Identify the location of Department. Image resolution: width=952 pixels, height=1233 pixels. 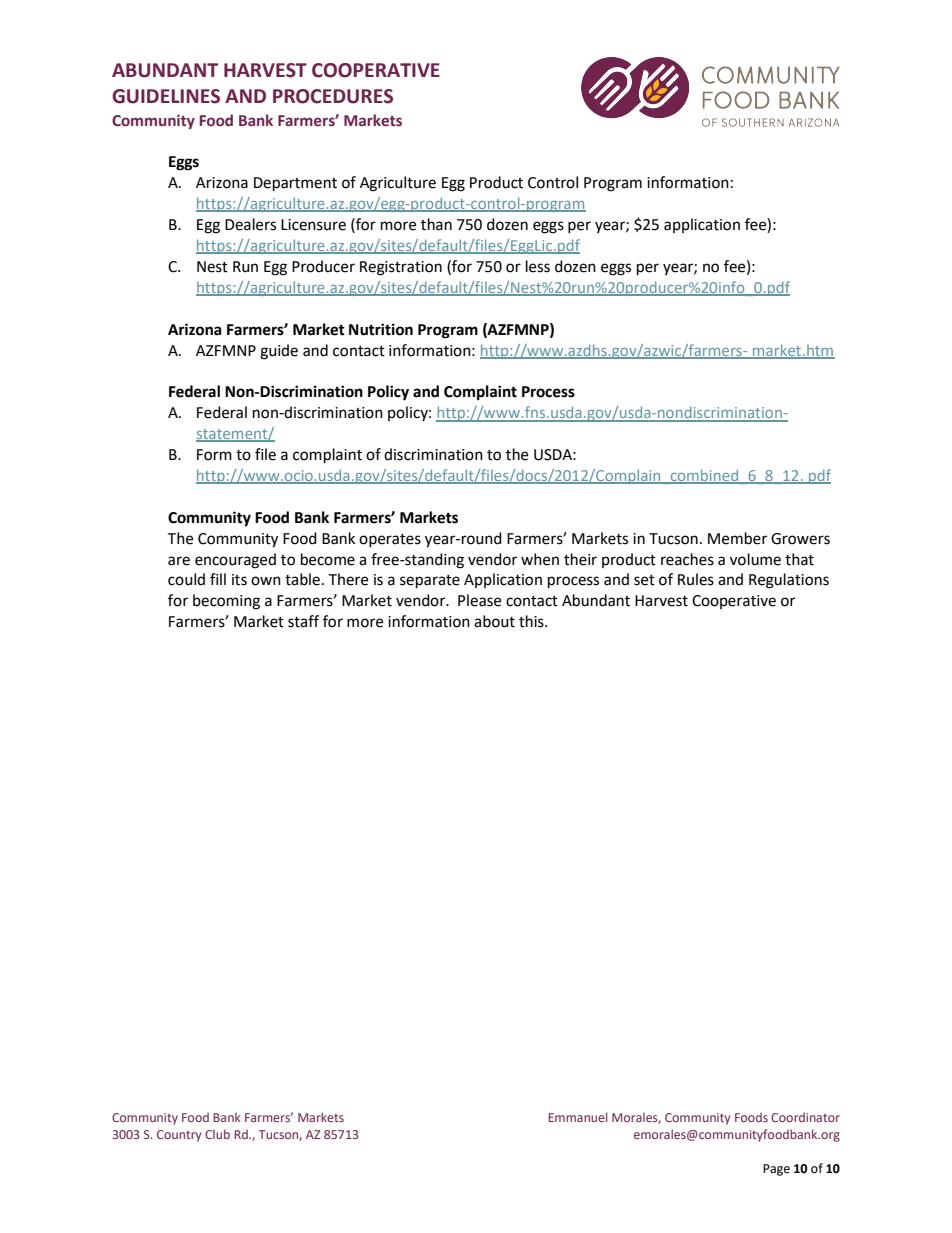
(295, 184).
